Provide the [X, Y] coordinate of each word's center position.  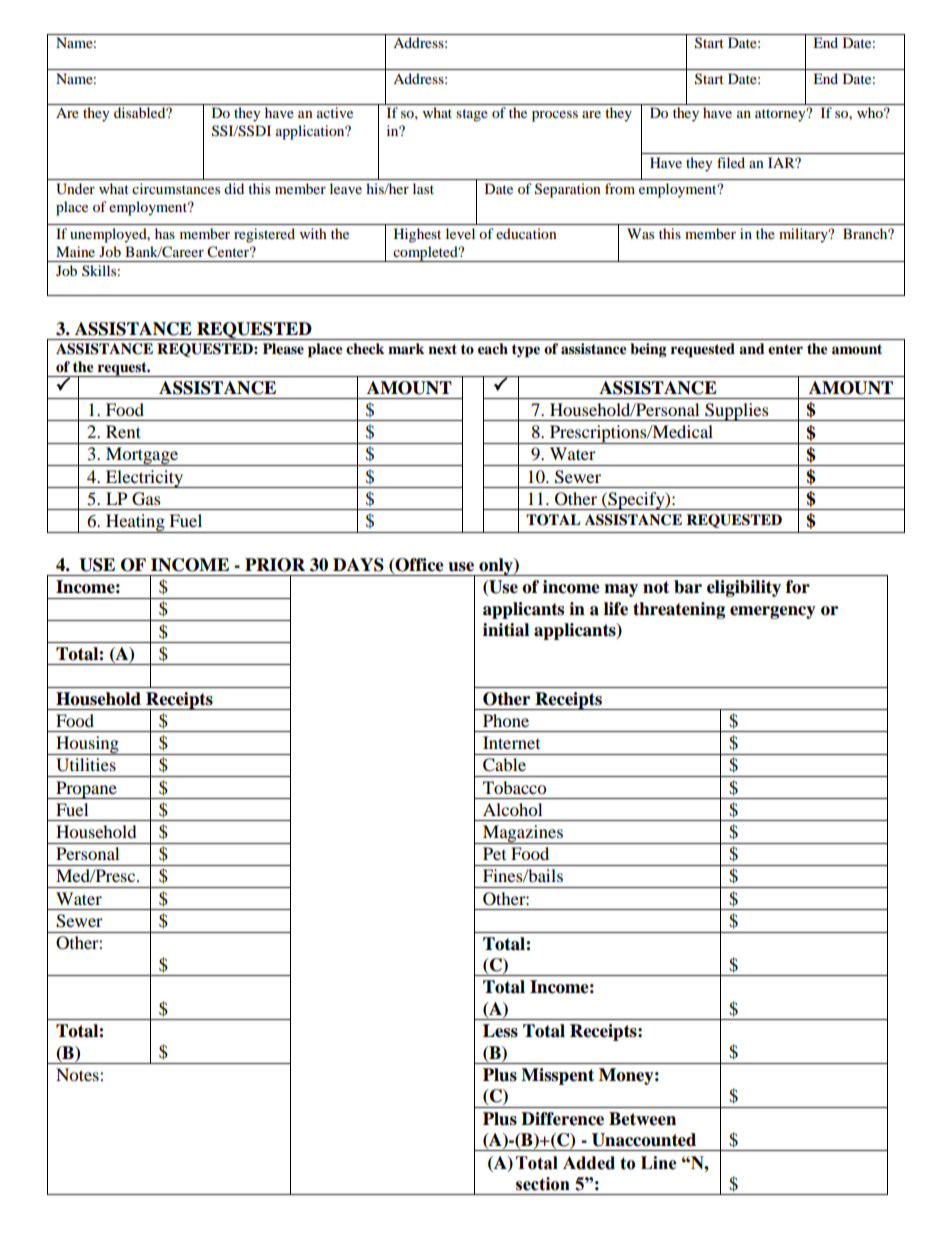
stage [472, 115]
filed [731, 162]
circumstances [176, 188]
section [543, 1184]
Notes [78, 1074]
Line [659, 1163]
